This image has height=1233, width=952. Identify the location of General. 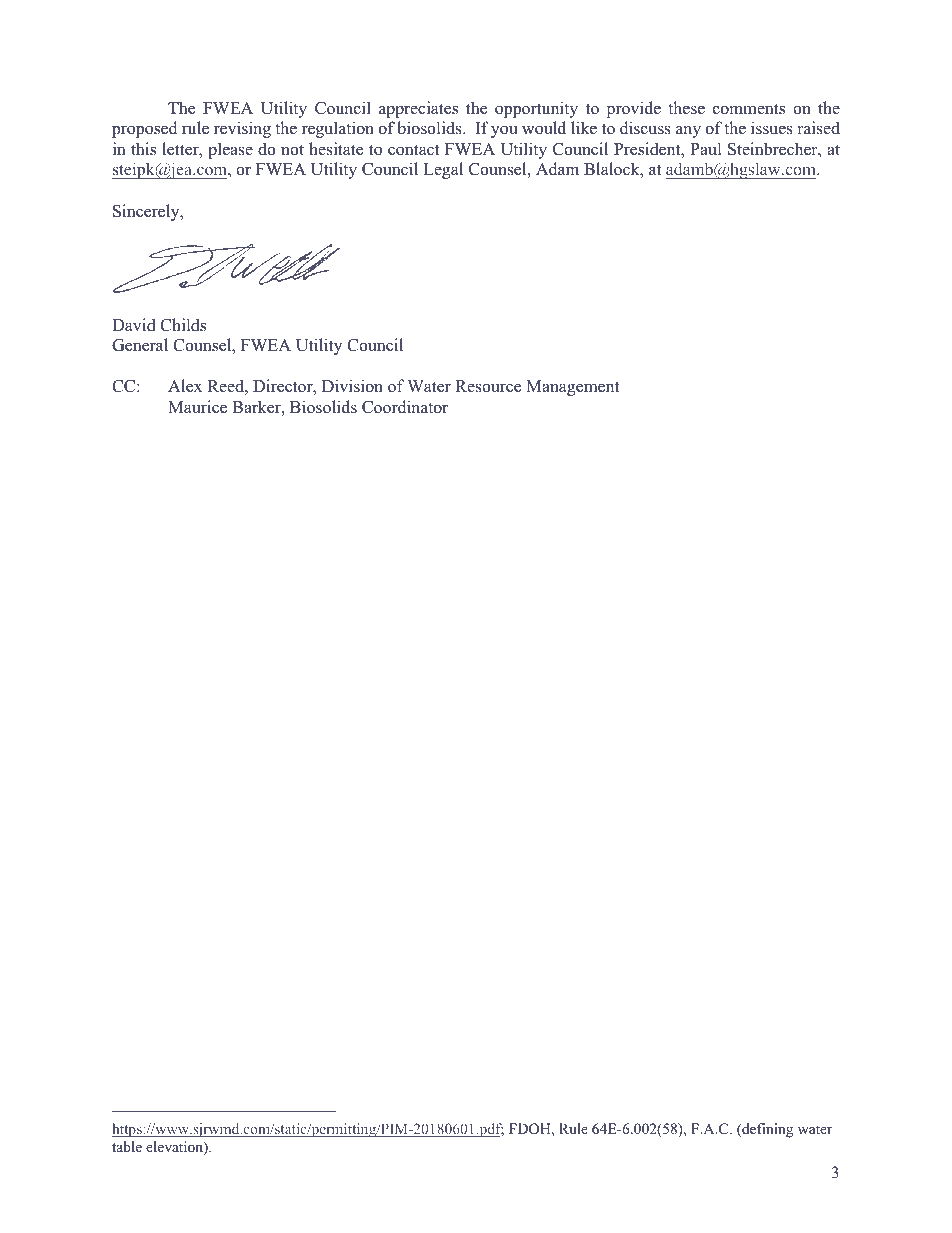
(140, 345).
